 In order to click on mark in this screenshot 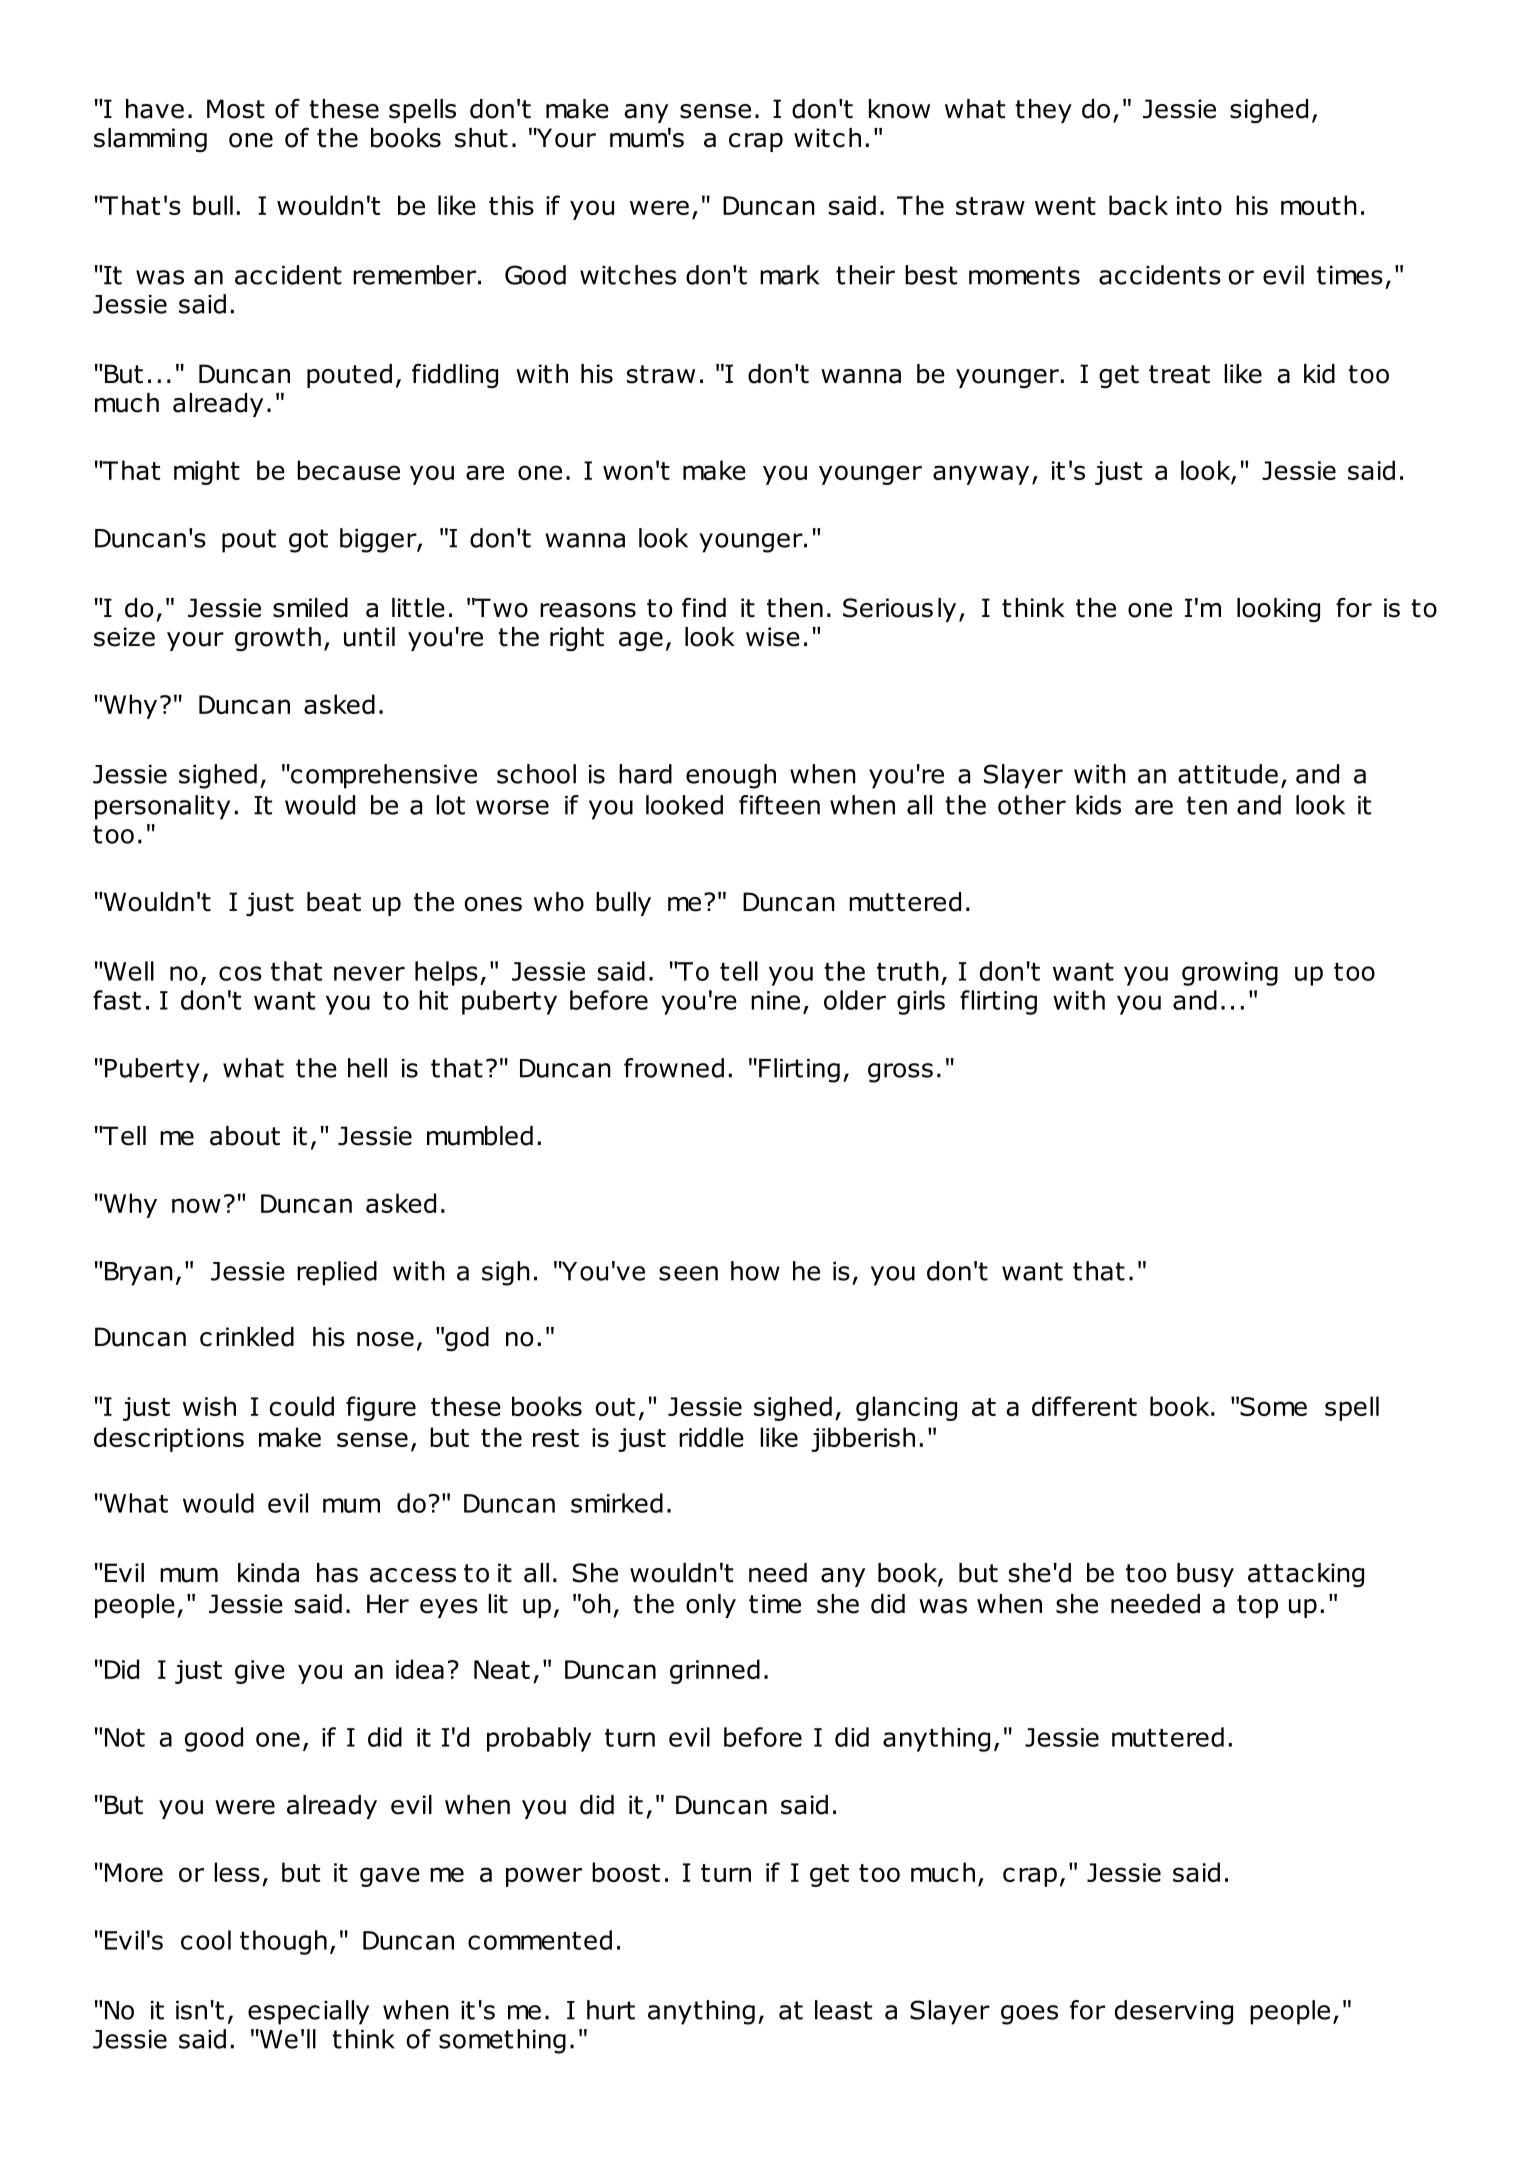, I will do `click(789, 275)`.
